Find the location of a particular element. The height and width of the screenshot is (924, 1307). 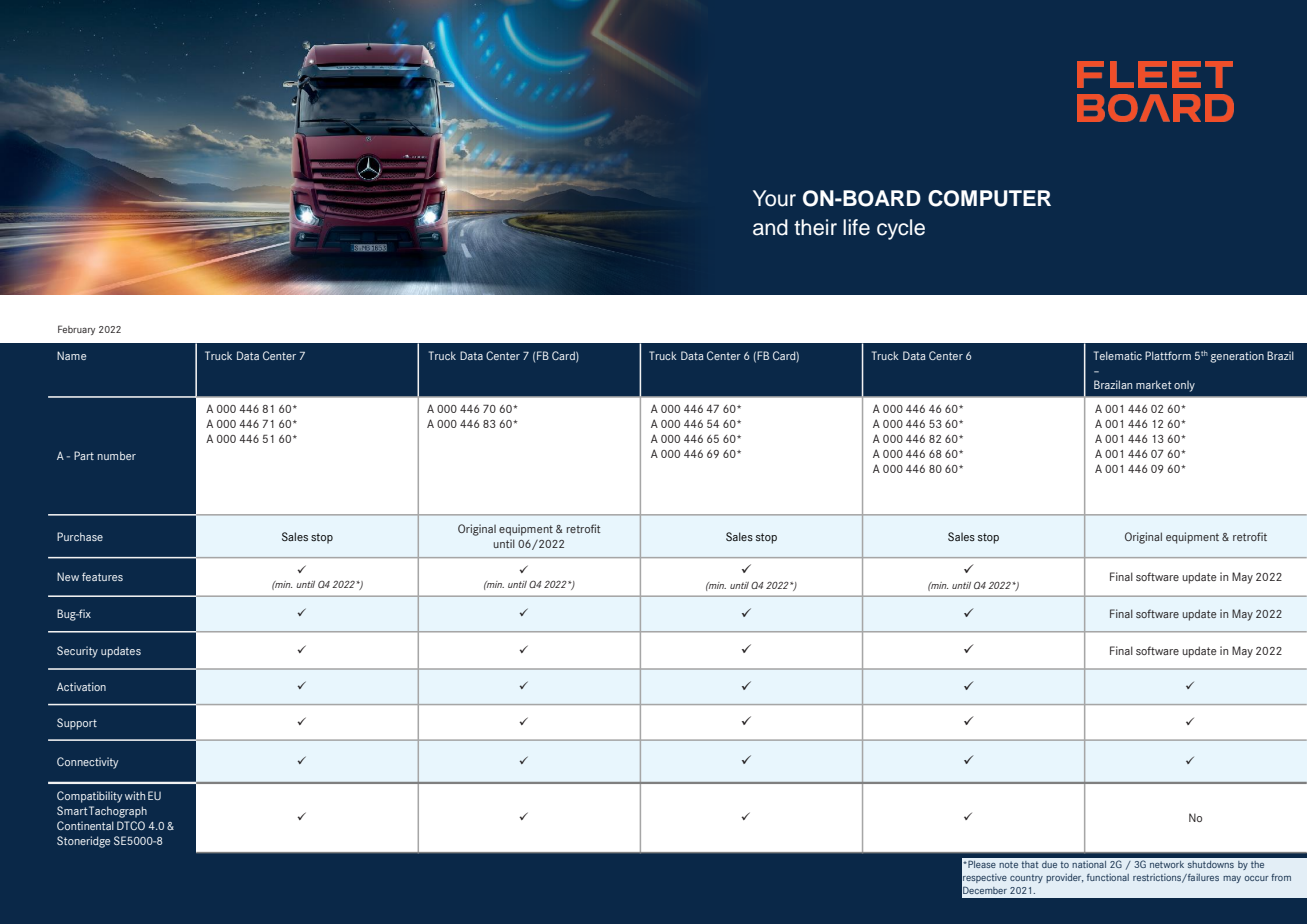

features is located at coordinates (102, 576).
